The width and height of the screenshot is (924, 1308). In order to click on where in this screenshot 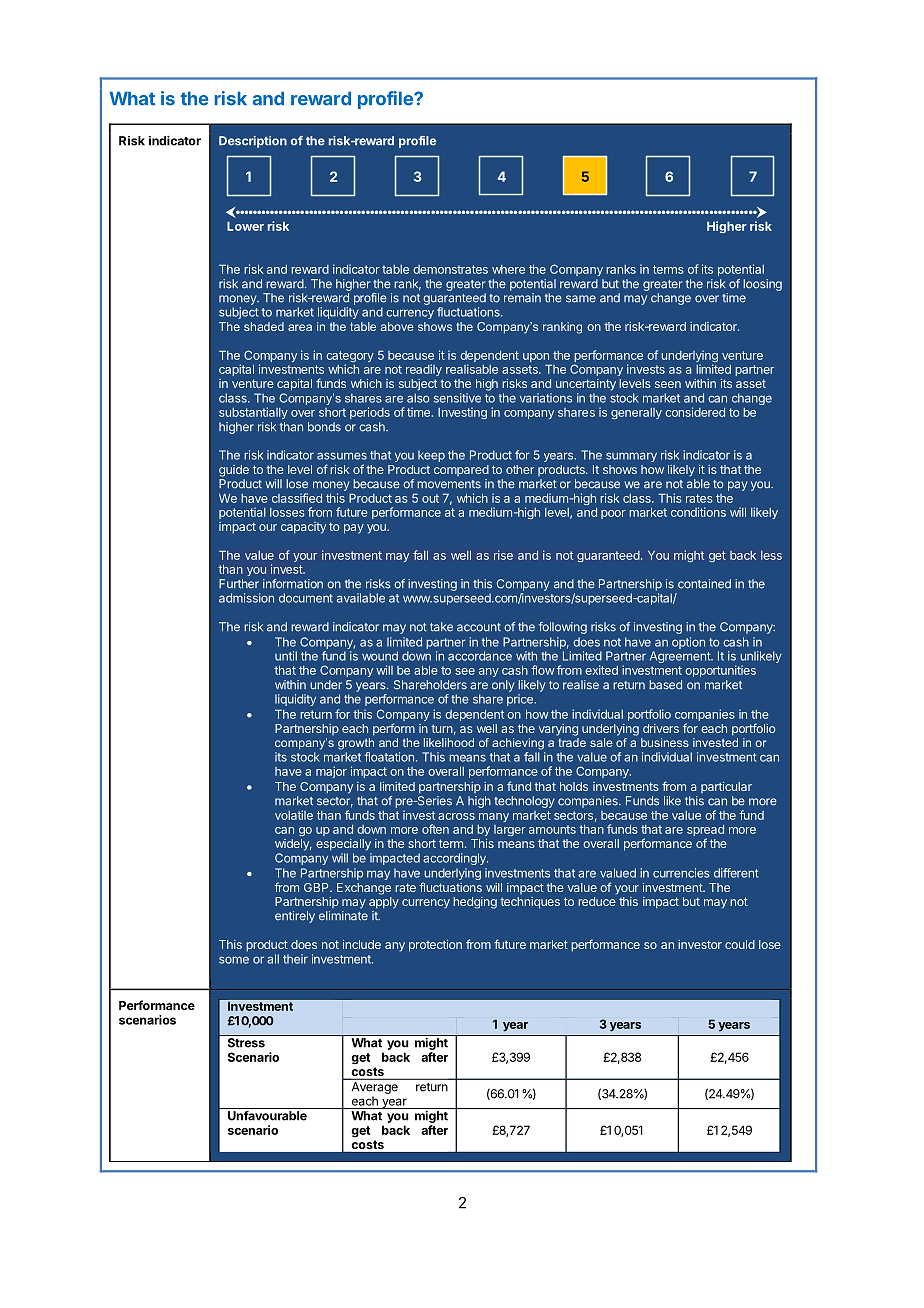, I will do `click(508, 269)`.
